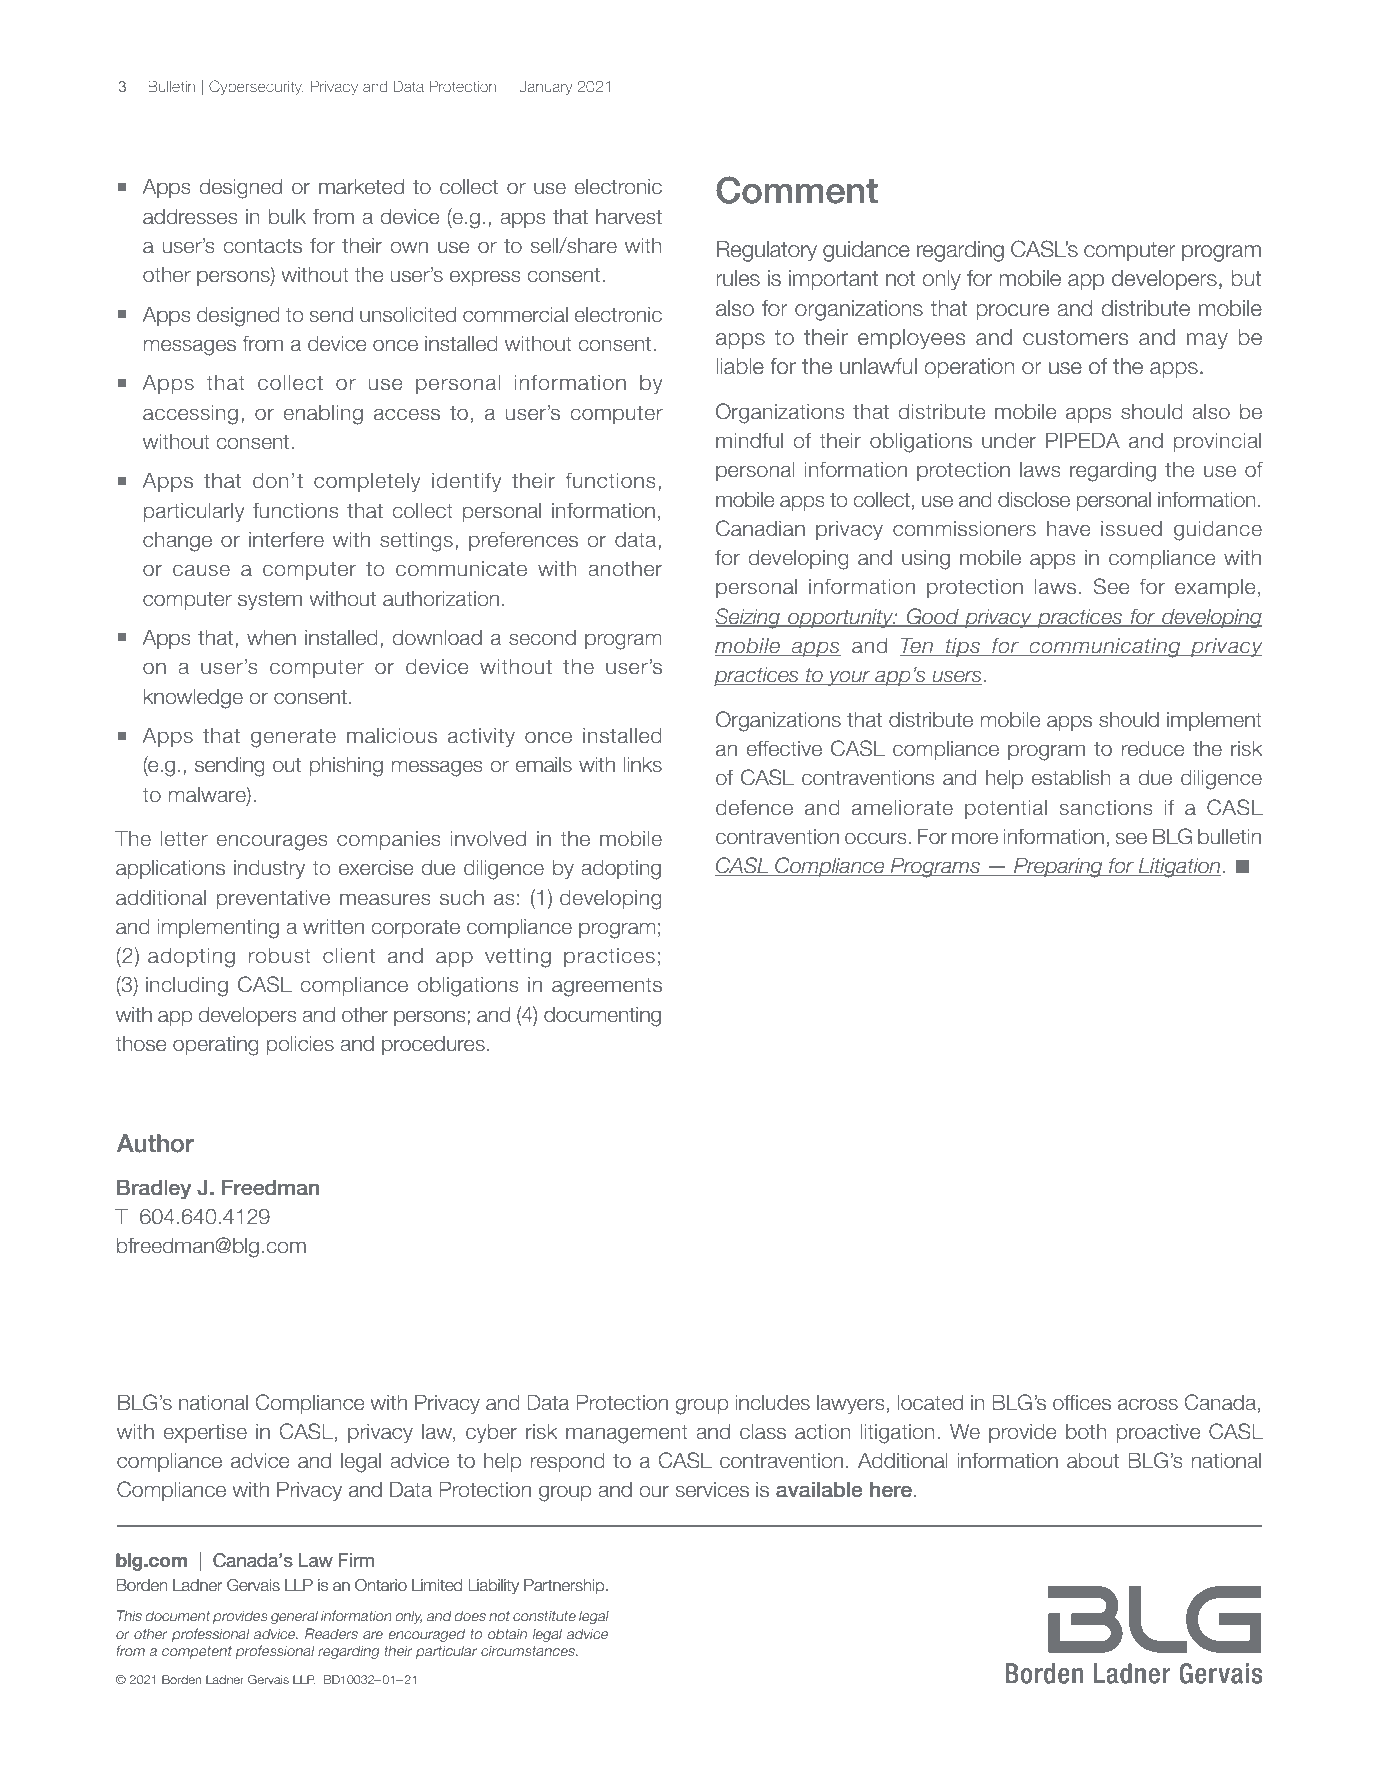  Describe the element at coordinates (300, 1045) in the screenshot. I see `policies` at that location.
